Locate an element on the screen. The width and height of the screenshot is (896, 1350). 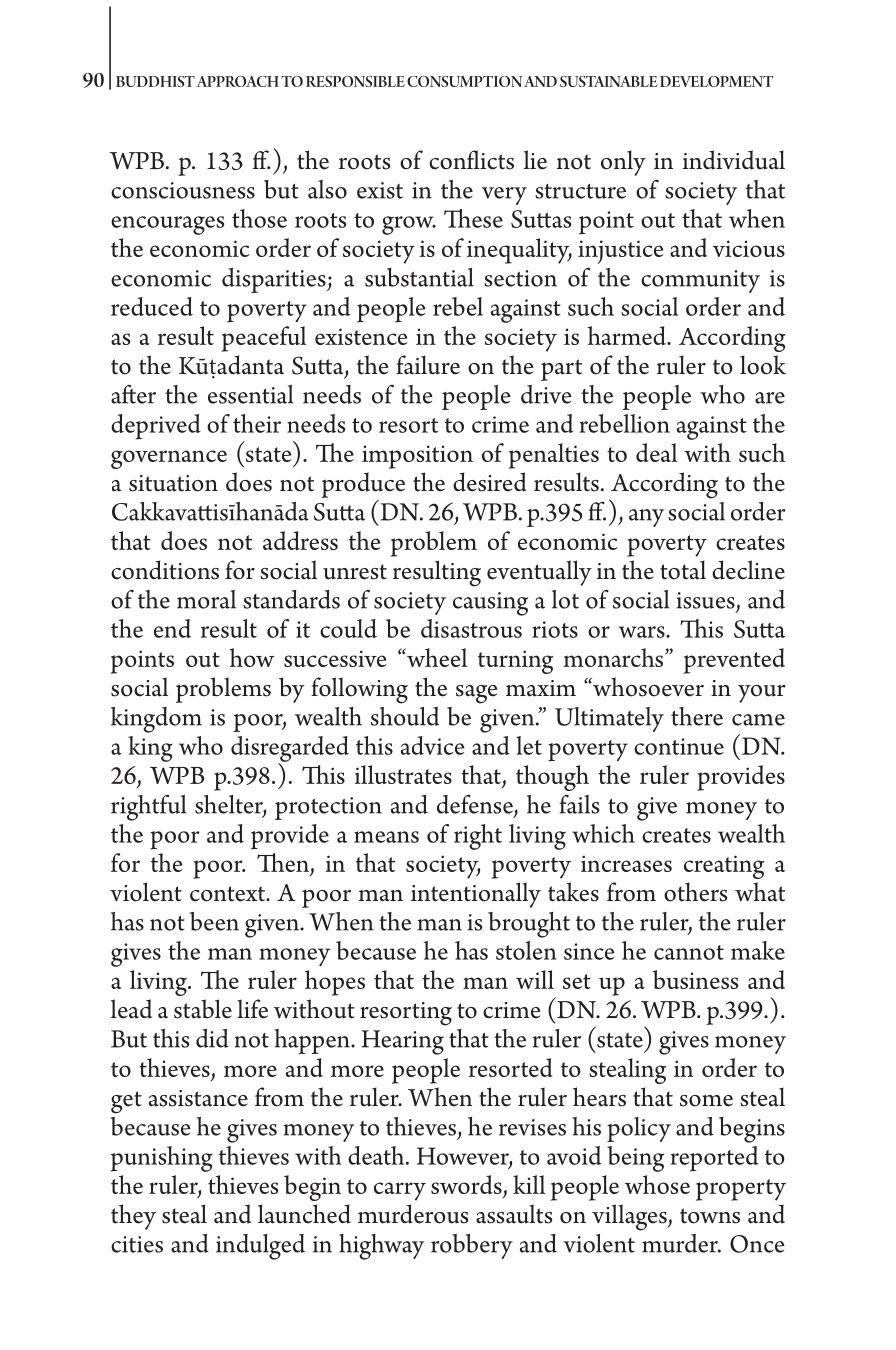
APPROACH is located at coordinates (238, 81).
